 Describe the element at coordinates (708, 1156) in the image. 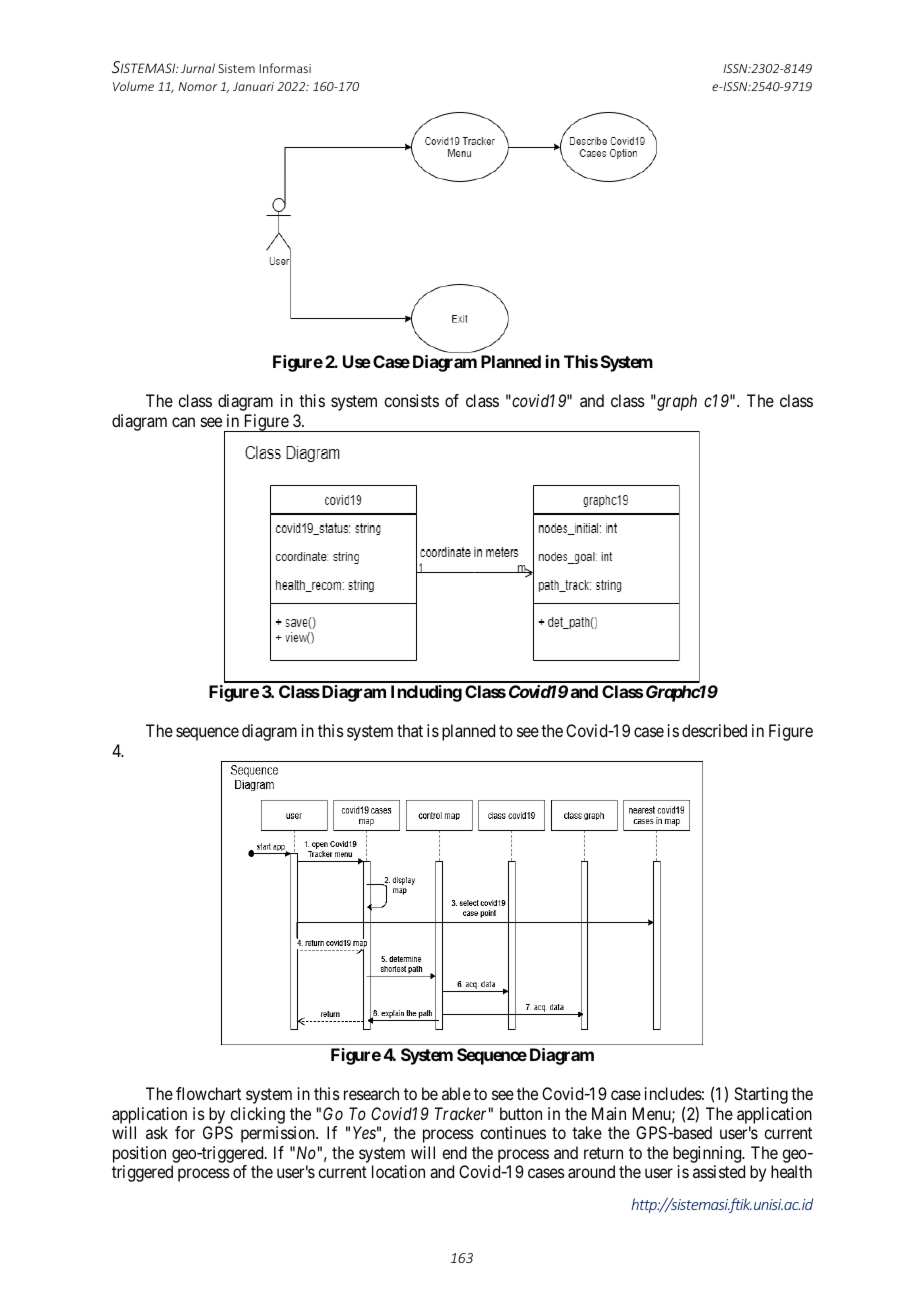

I see `beginning` at that location.
